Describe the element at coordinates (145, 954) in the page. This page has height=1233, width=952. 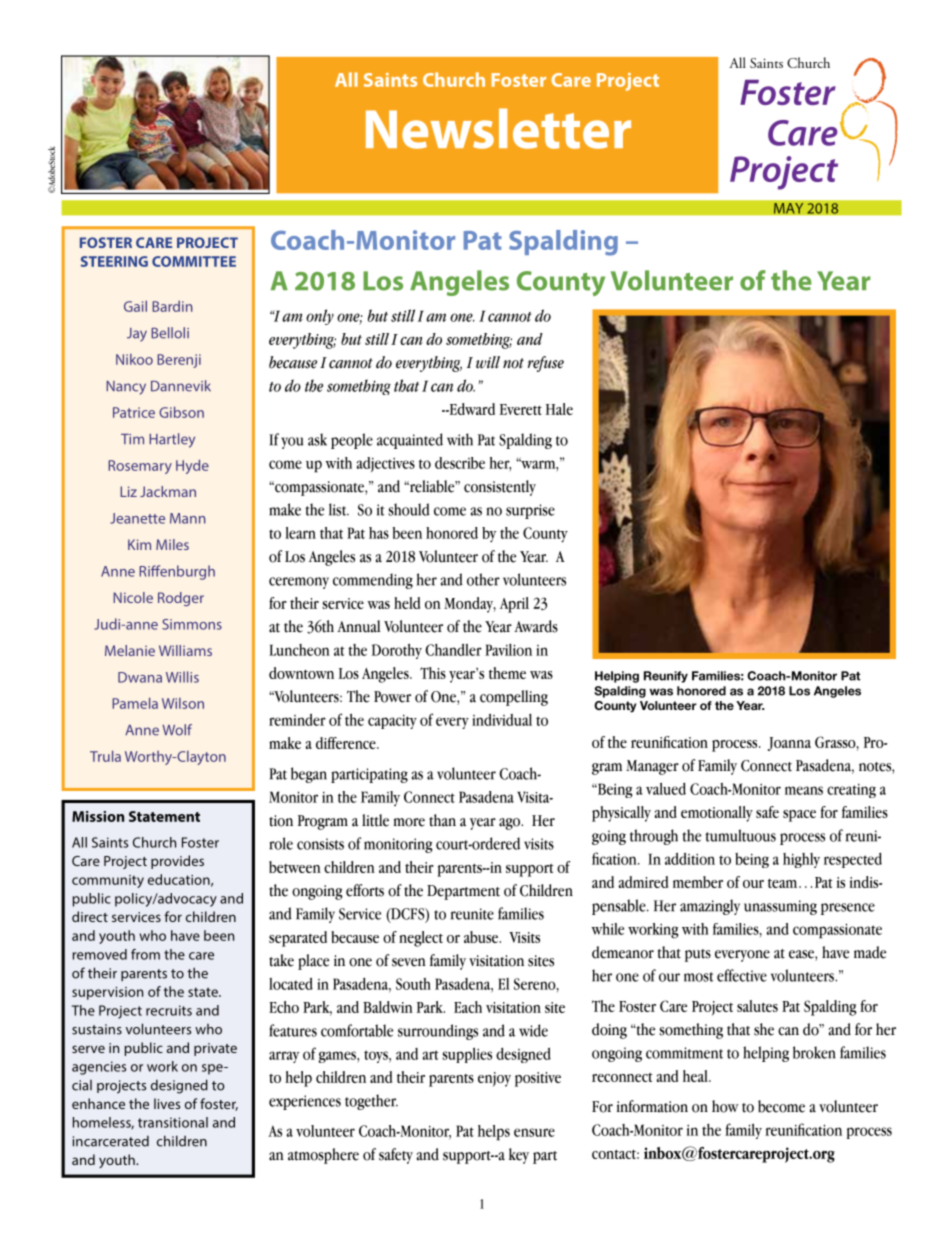
I see `from` at that location.
